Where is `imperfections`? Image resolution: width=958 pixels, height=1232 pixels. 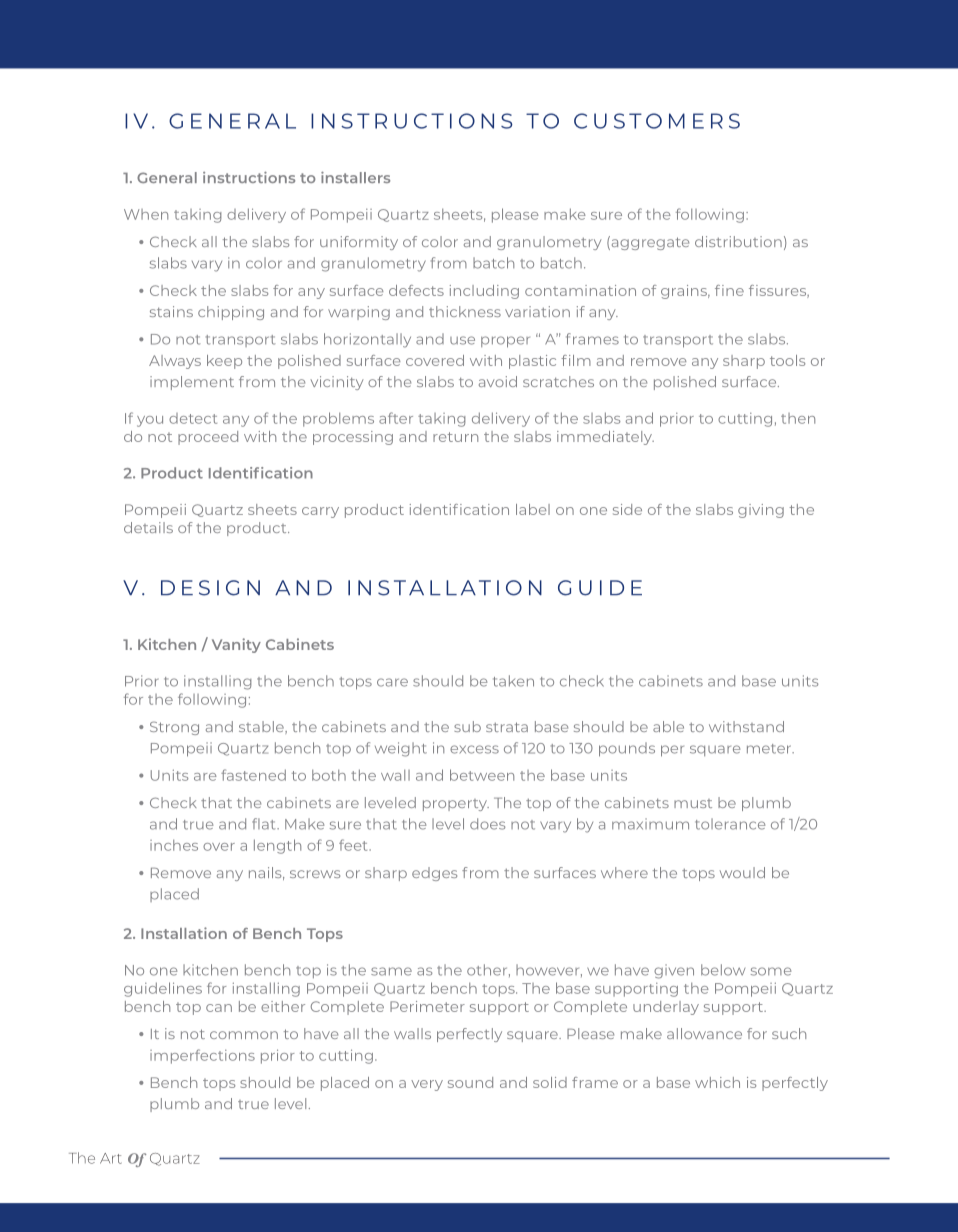
imperfections is located at coordinates (202, 1056).
